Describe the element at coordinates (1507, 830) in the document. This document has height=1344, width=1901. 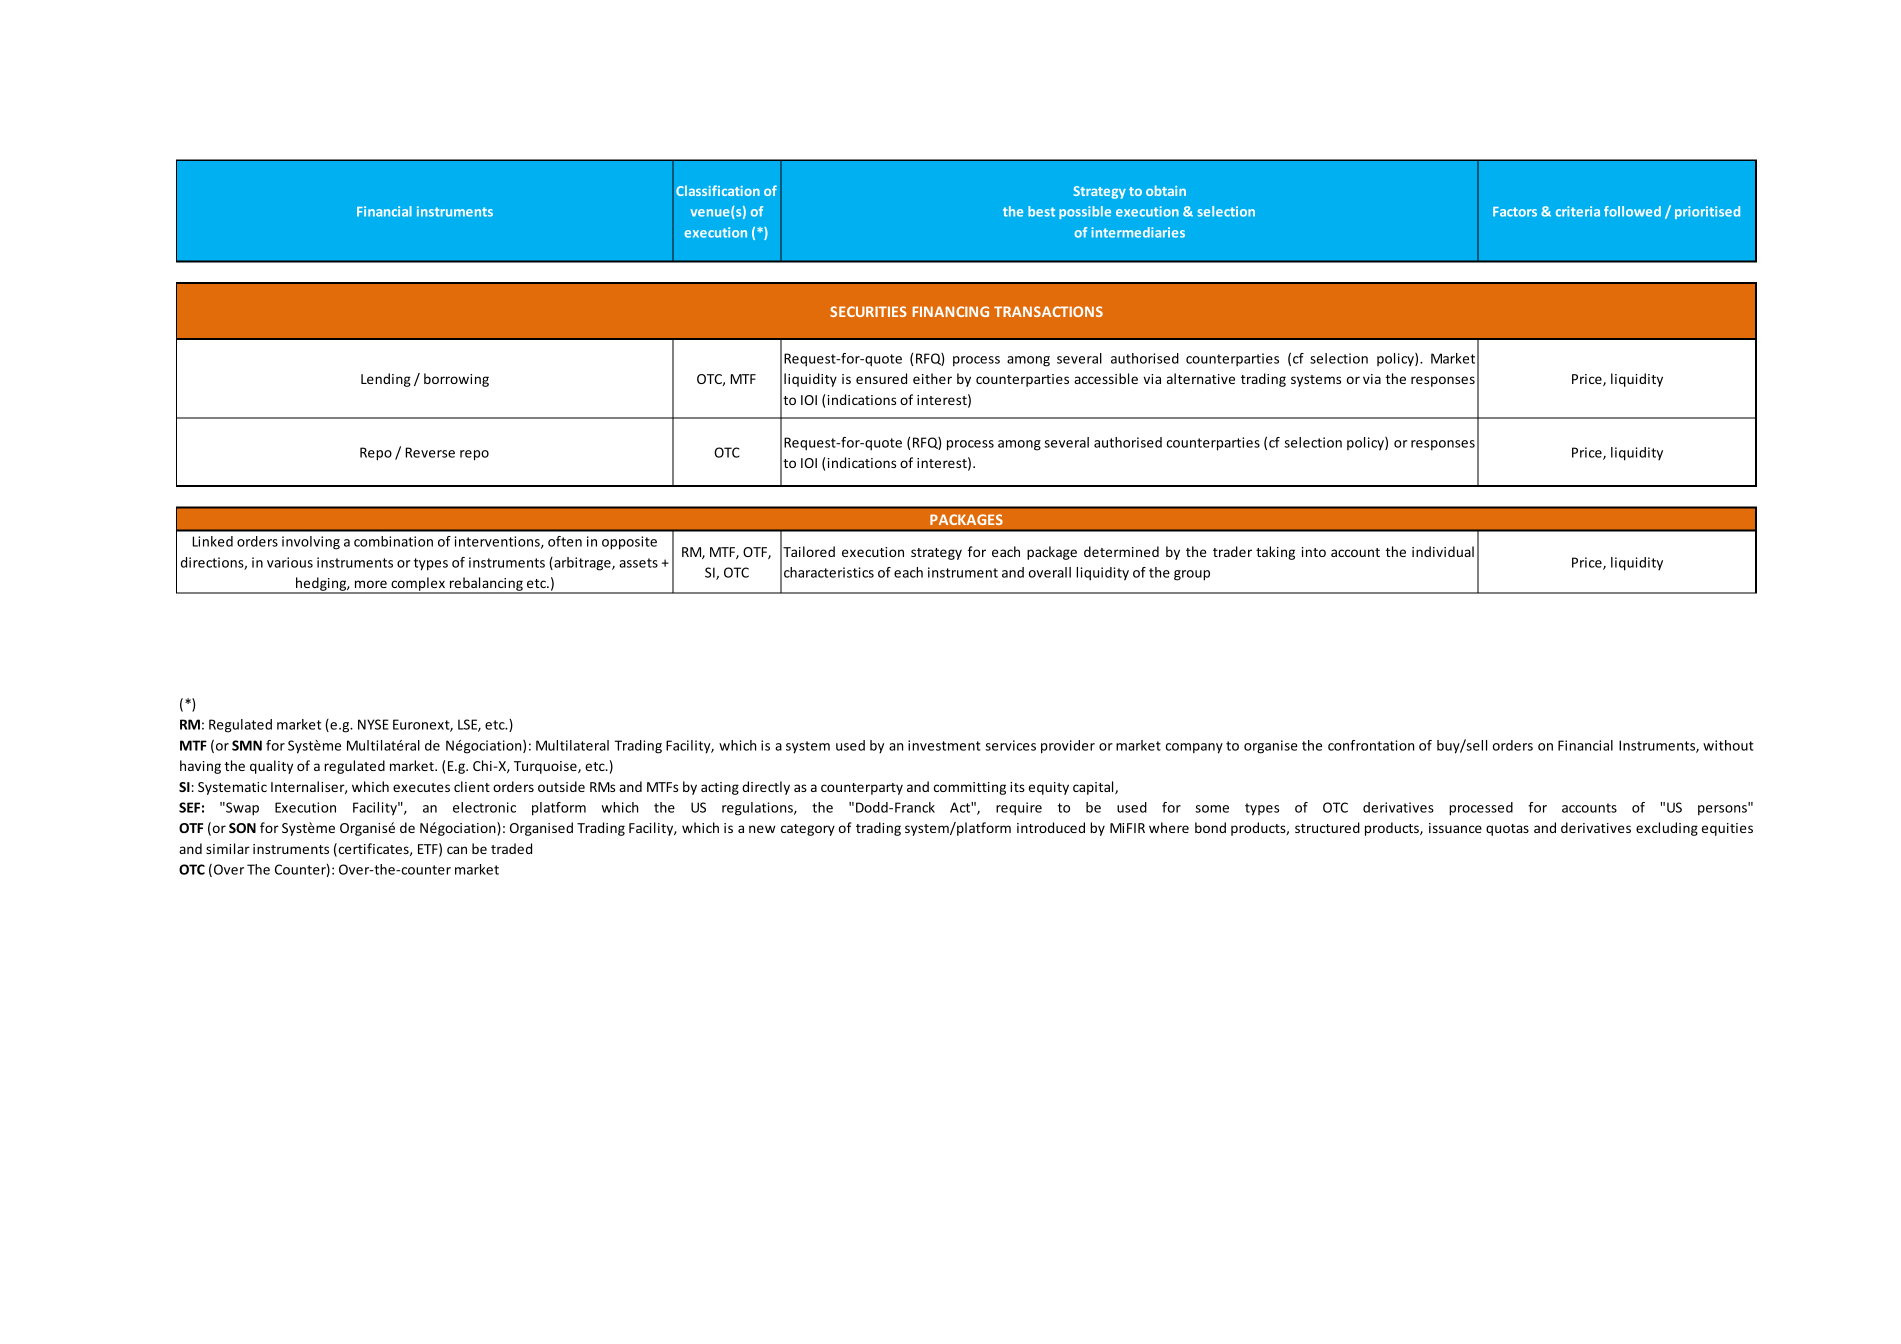
I see `quotas` at that location.
